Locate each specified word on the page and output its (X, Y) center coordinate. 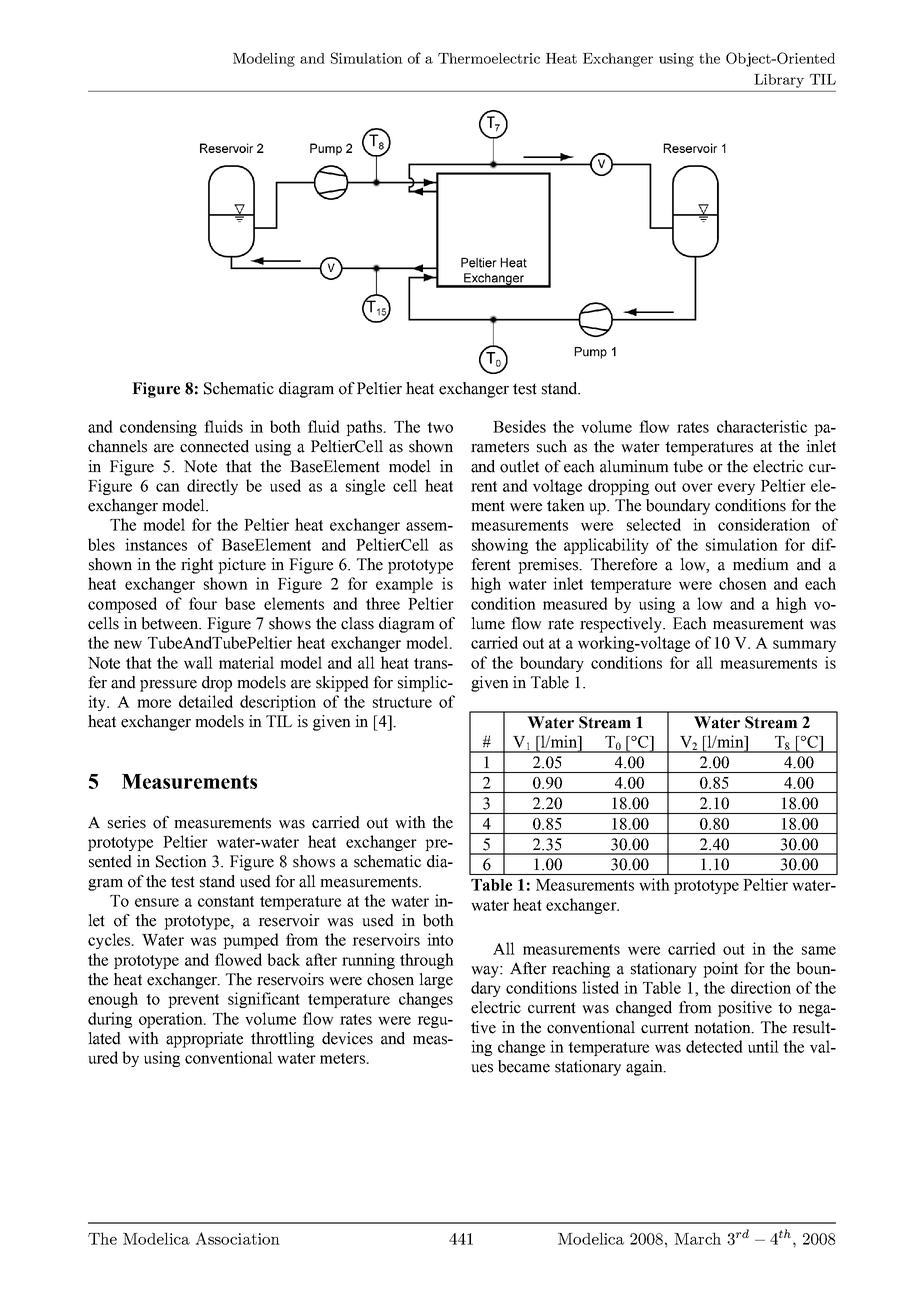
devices (347, 1038)
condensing (158, 428)
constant (226, 901)
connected (214, 446)
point (720, 970)
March (697, 1238)
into (440, 939)
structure (402, 702)
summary (804, 646)
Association (237, 1238)
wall (198, 662)
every (736, 489)
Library (779, 81)
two (440, 427)
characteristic (762, 426)
